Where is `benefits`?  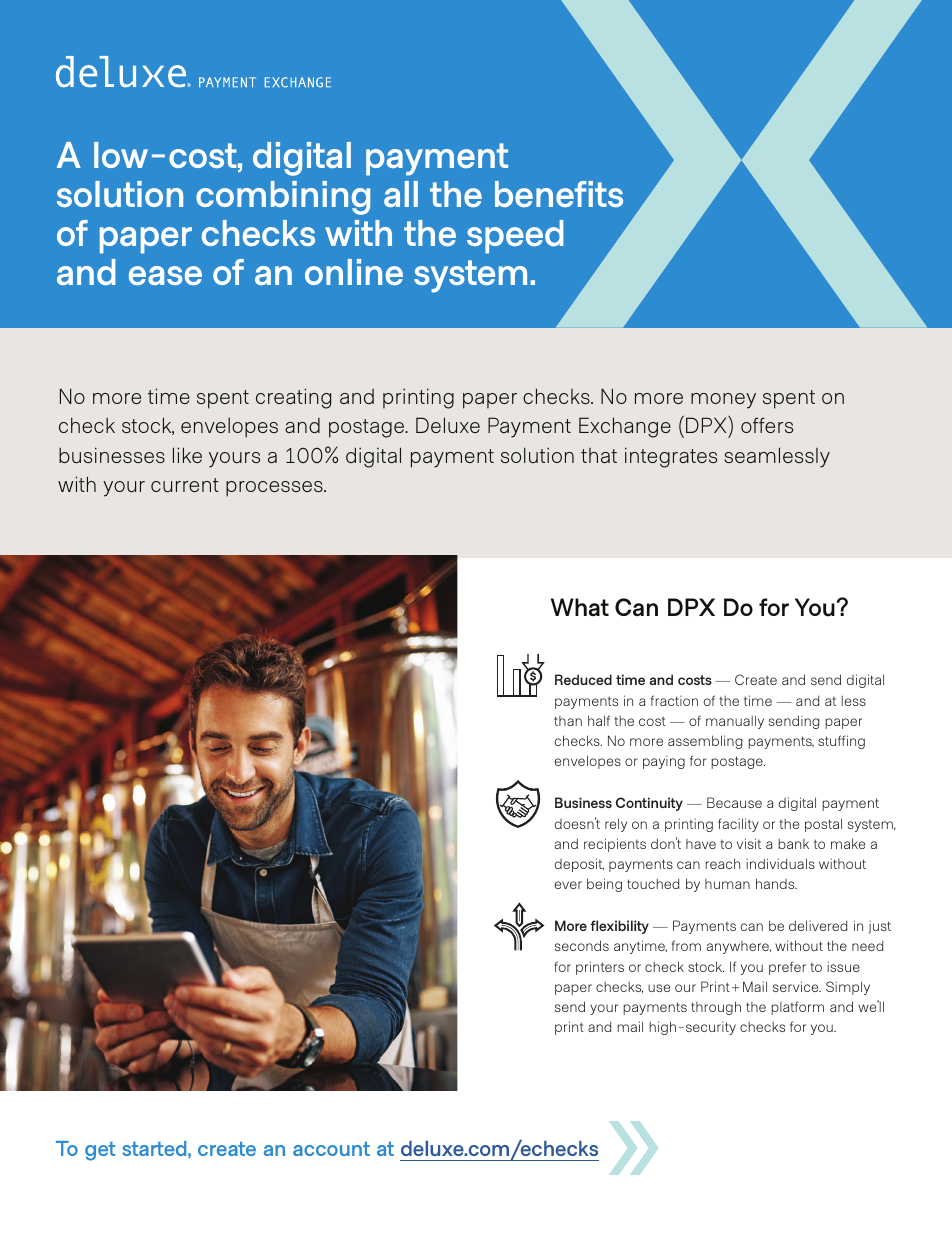 benefits is located at coordinates (559, 194).
